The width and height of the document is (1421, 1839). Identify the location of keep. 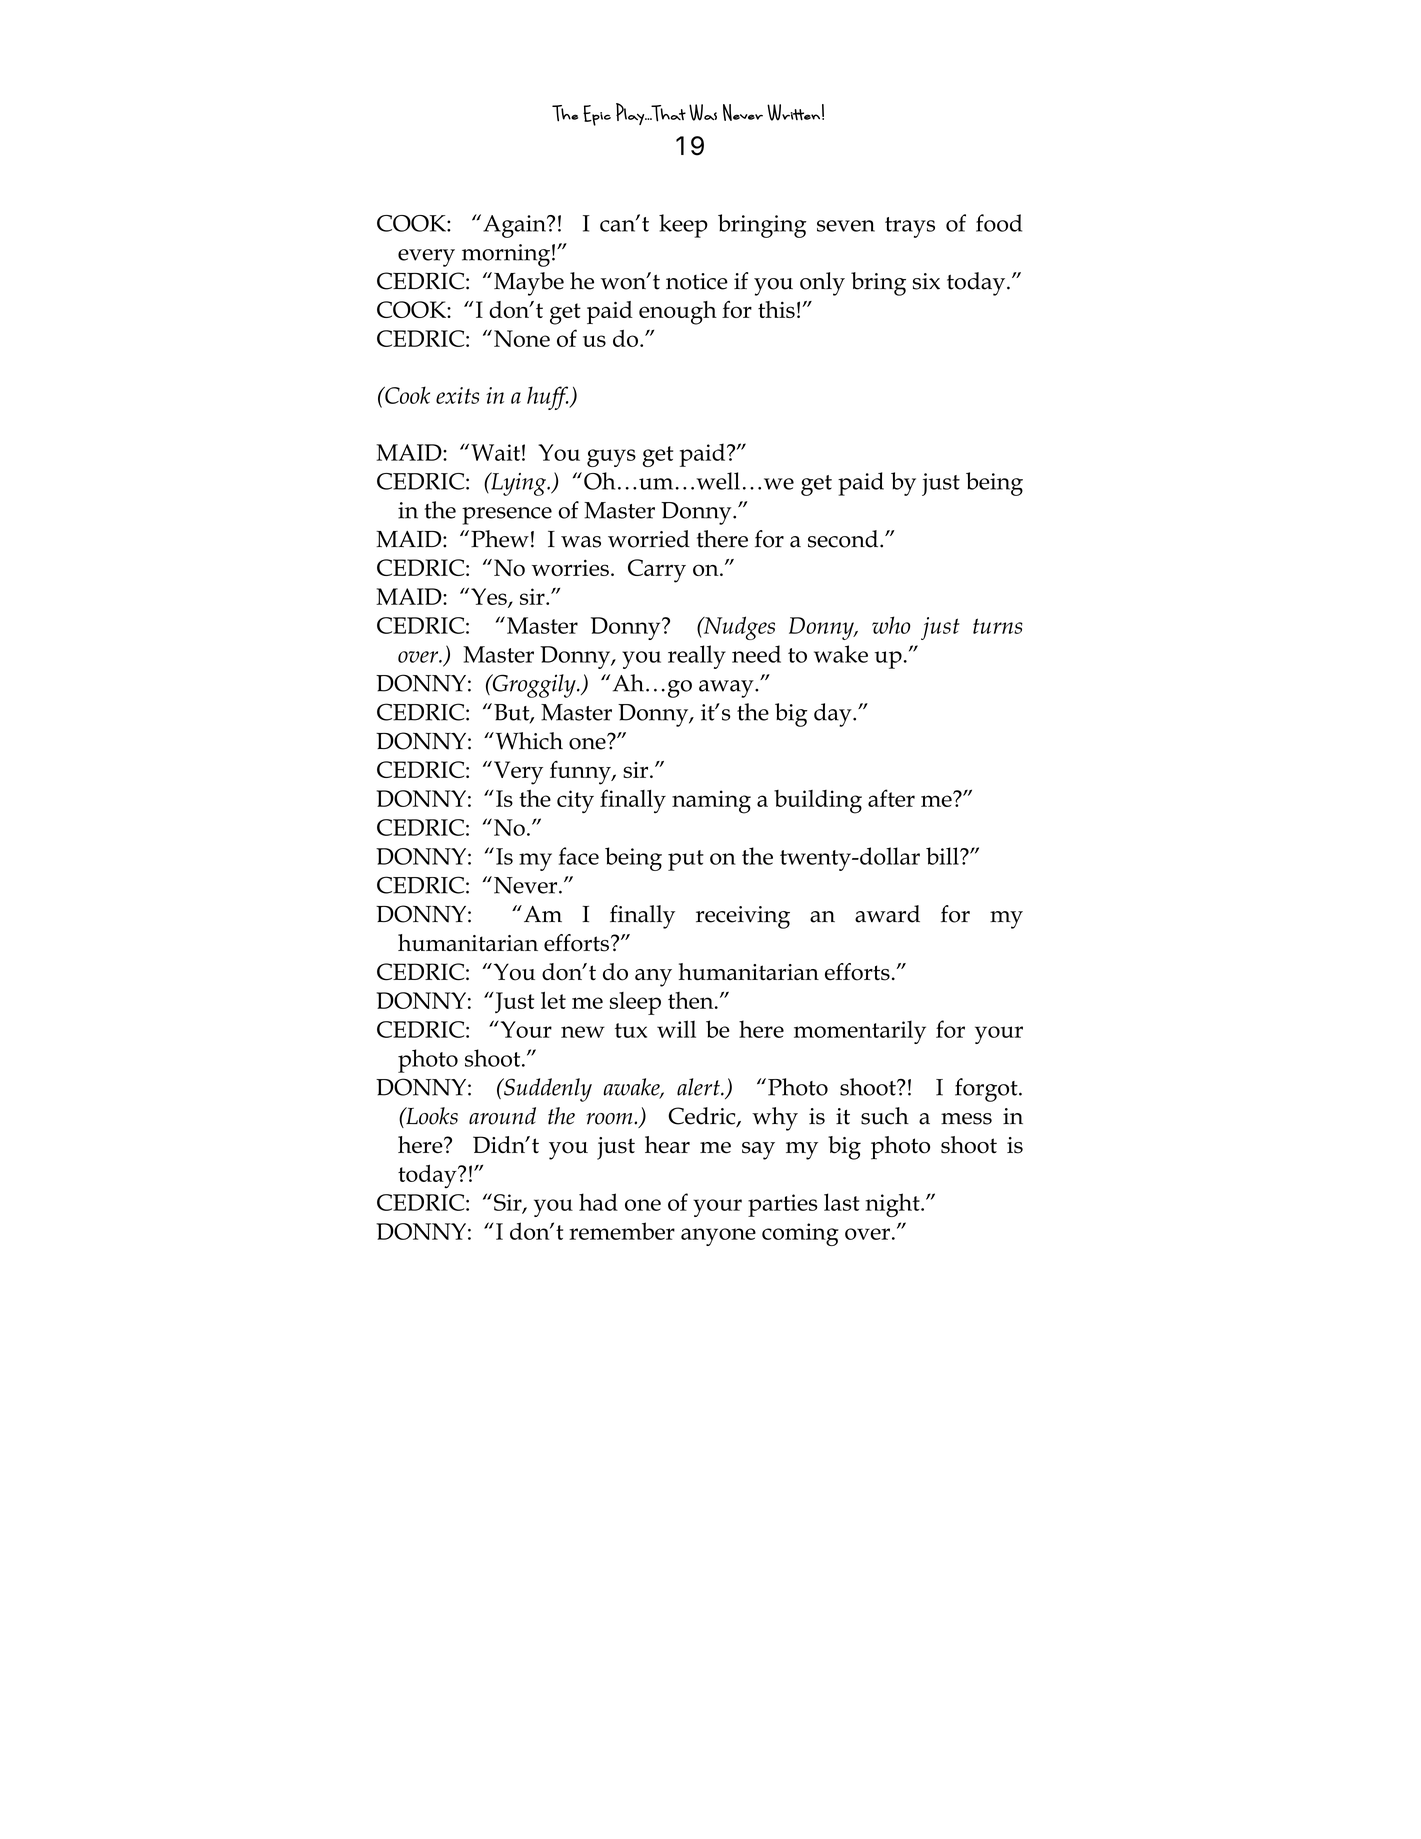
(683, 226).
